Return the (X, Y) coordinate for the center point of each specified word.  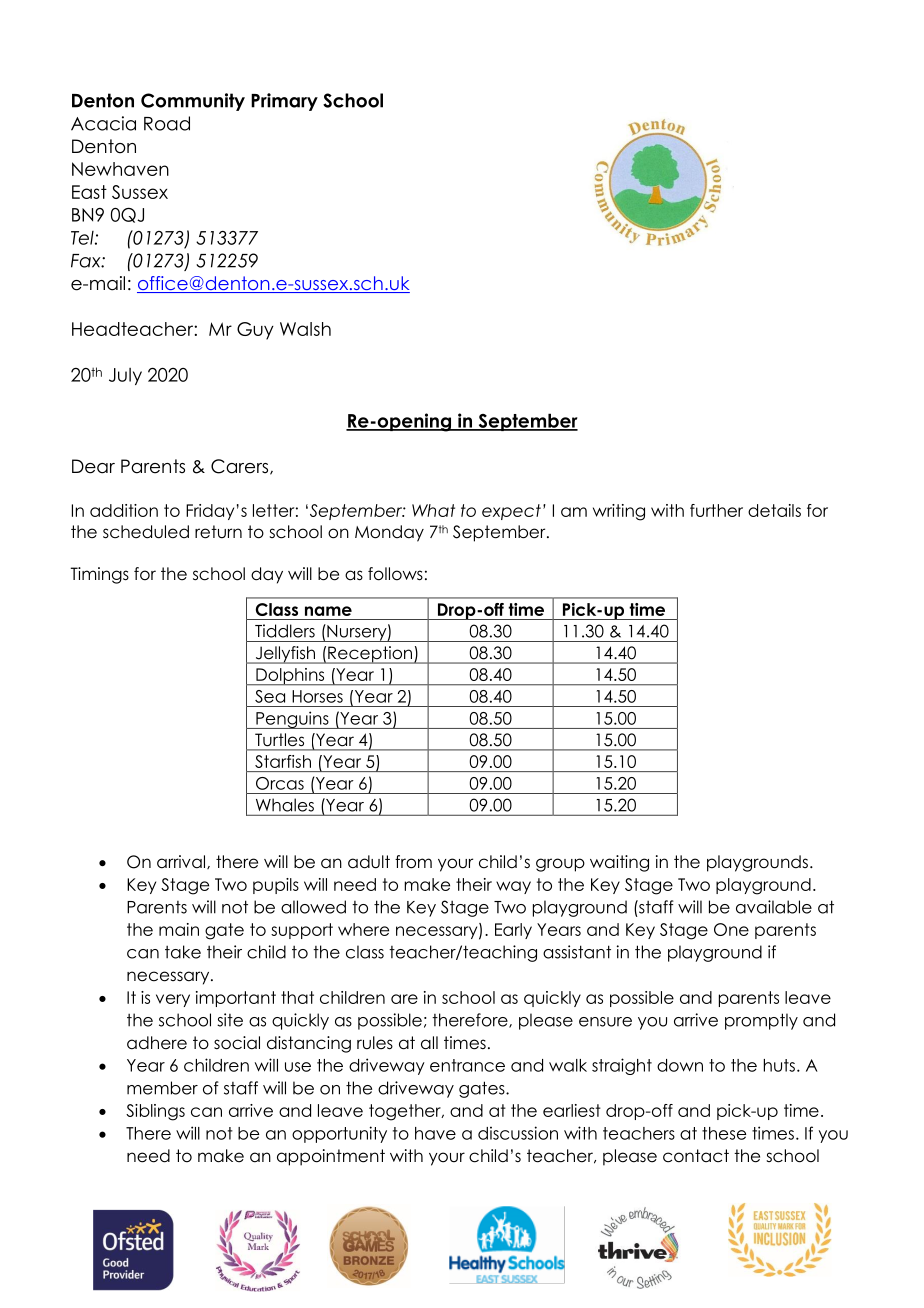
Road (167, 123)
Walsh (305, 329)
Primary (284, 102)
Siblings (155, 1112)
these (724, 1133)
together (406, 1112)
